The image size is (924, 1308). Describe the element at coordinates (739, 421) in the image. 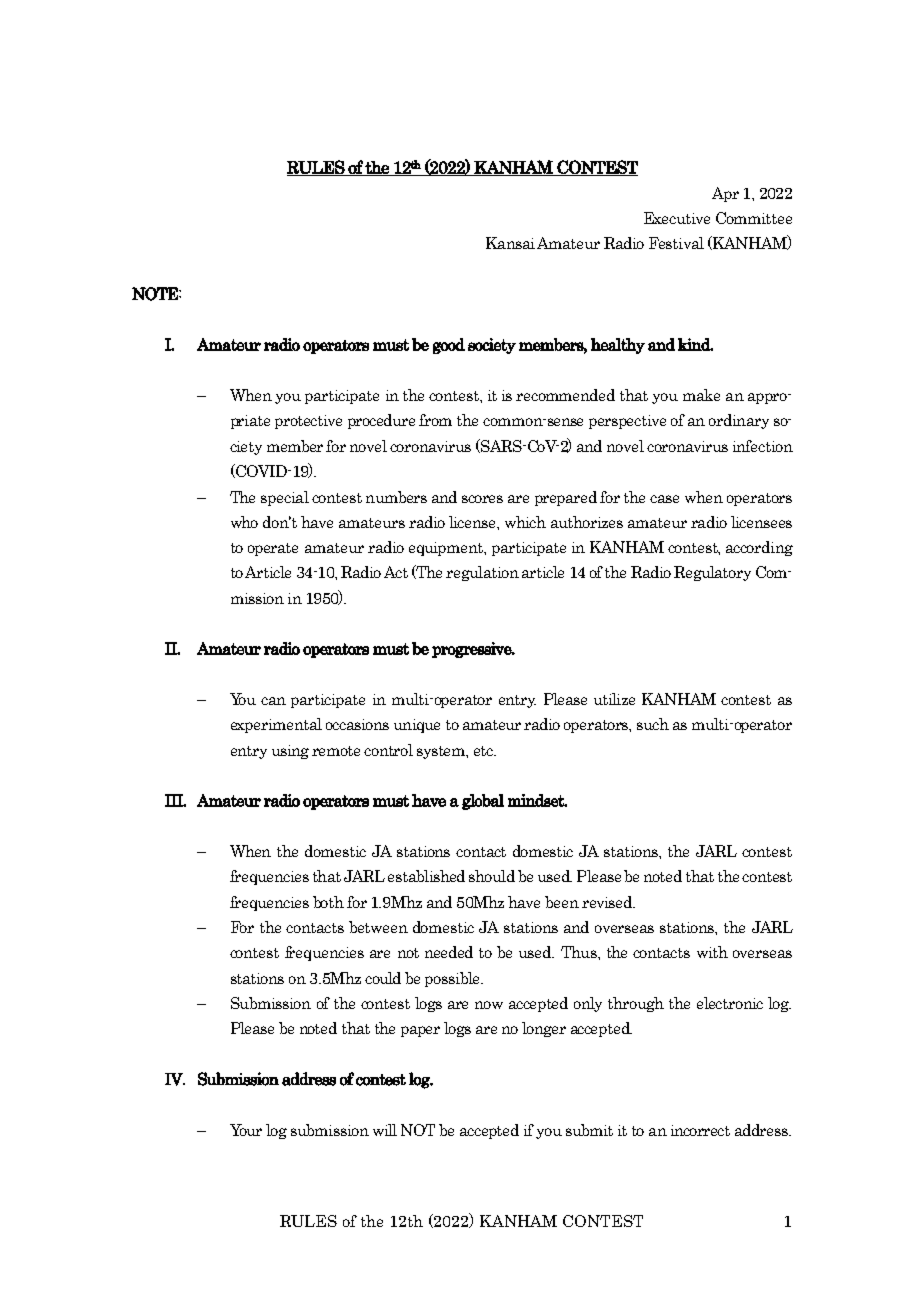

I see `ordinary` at that location.
